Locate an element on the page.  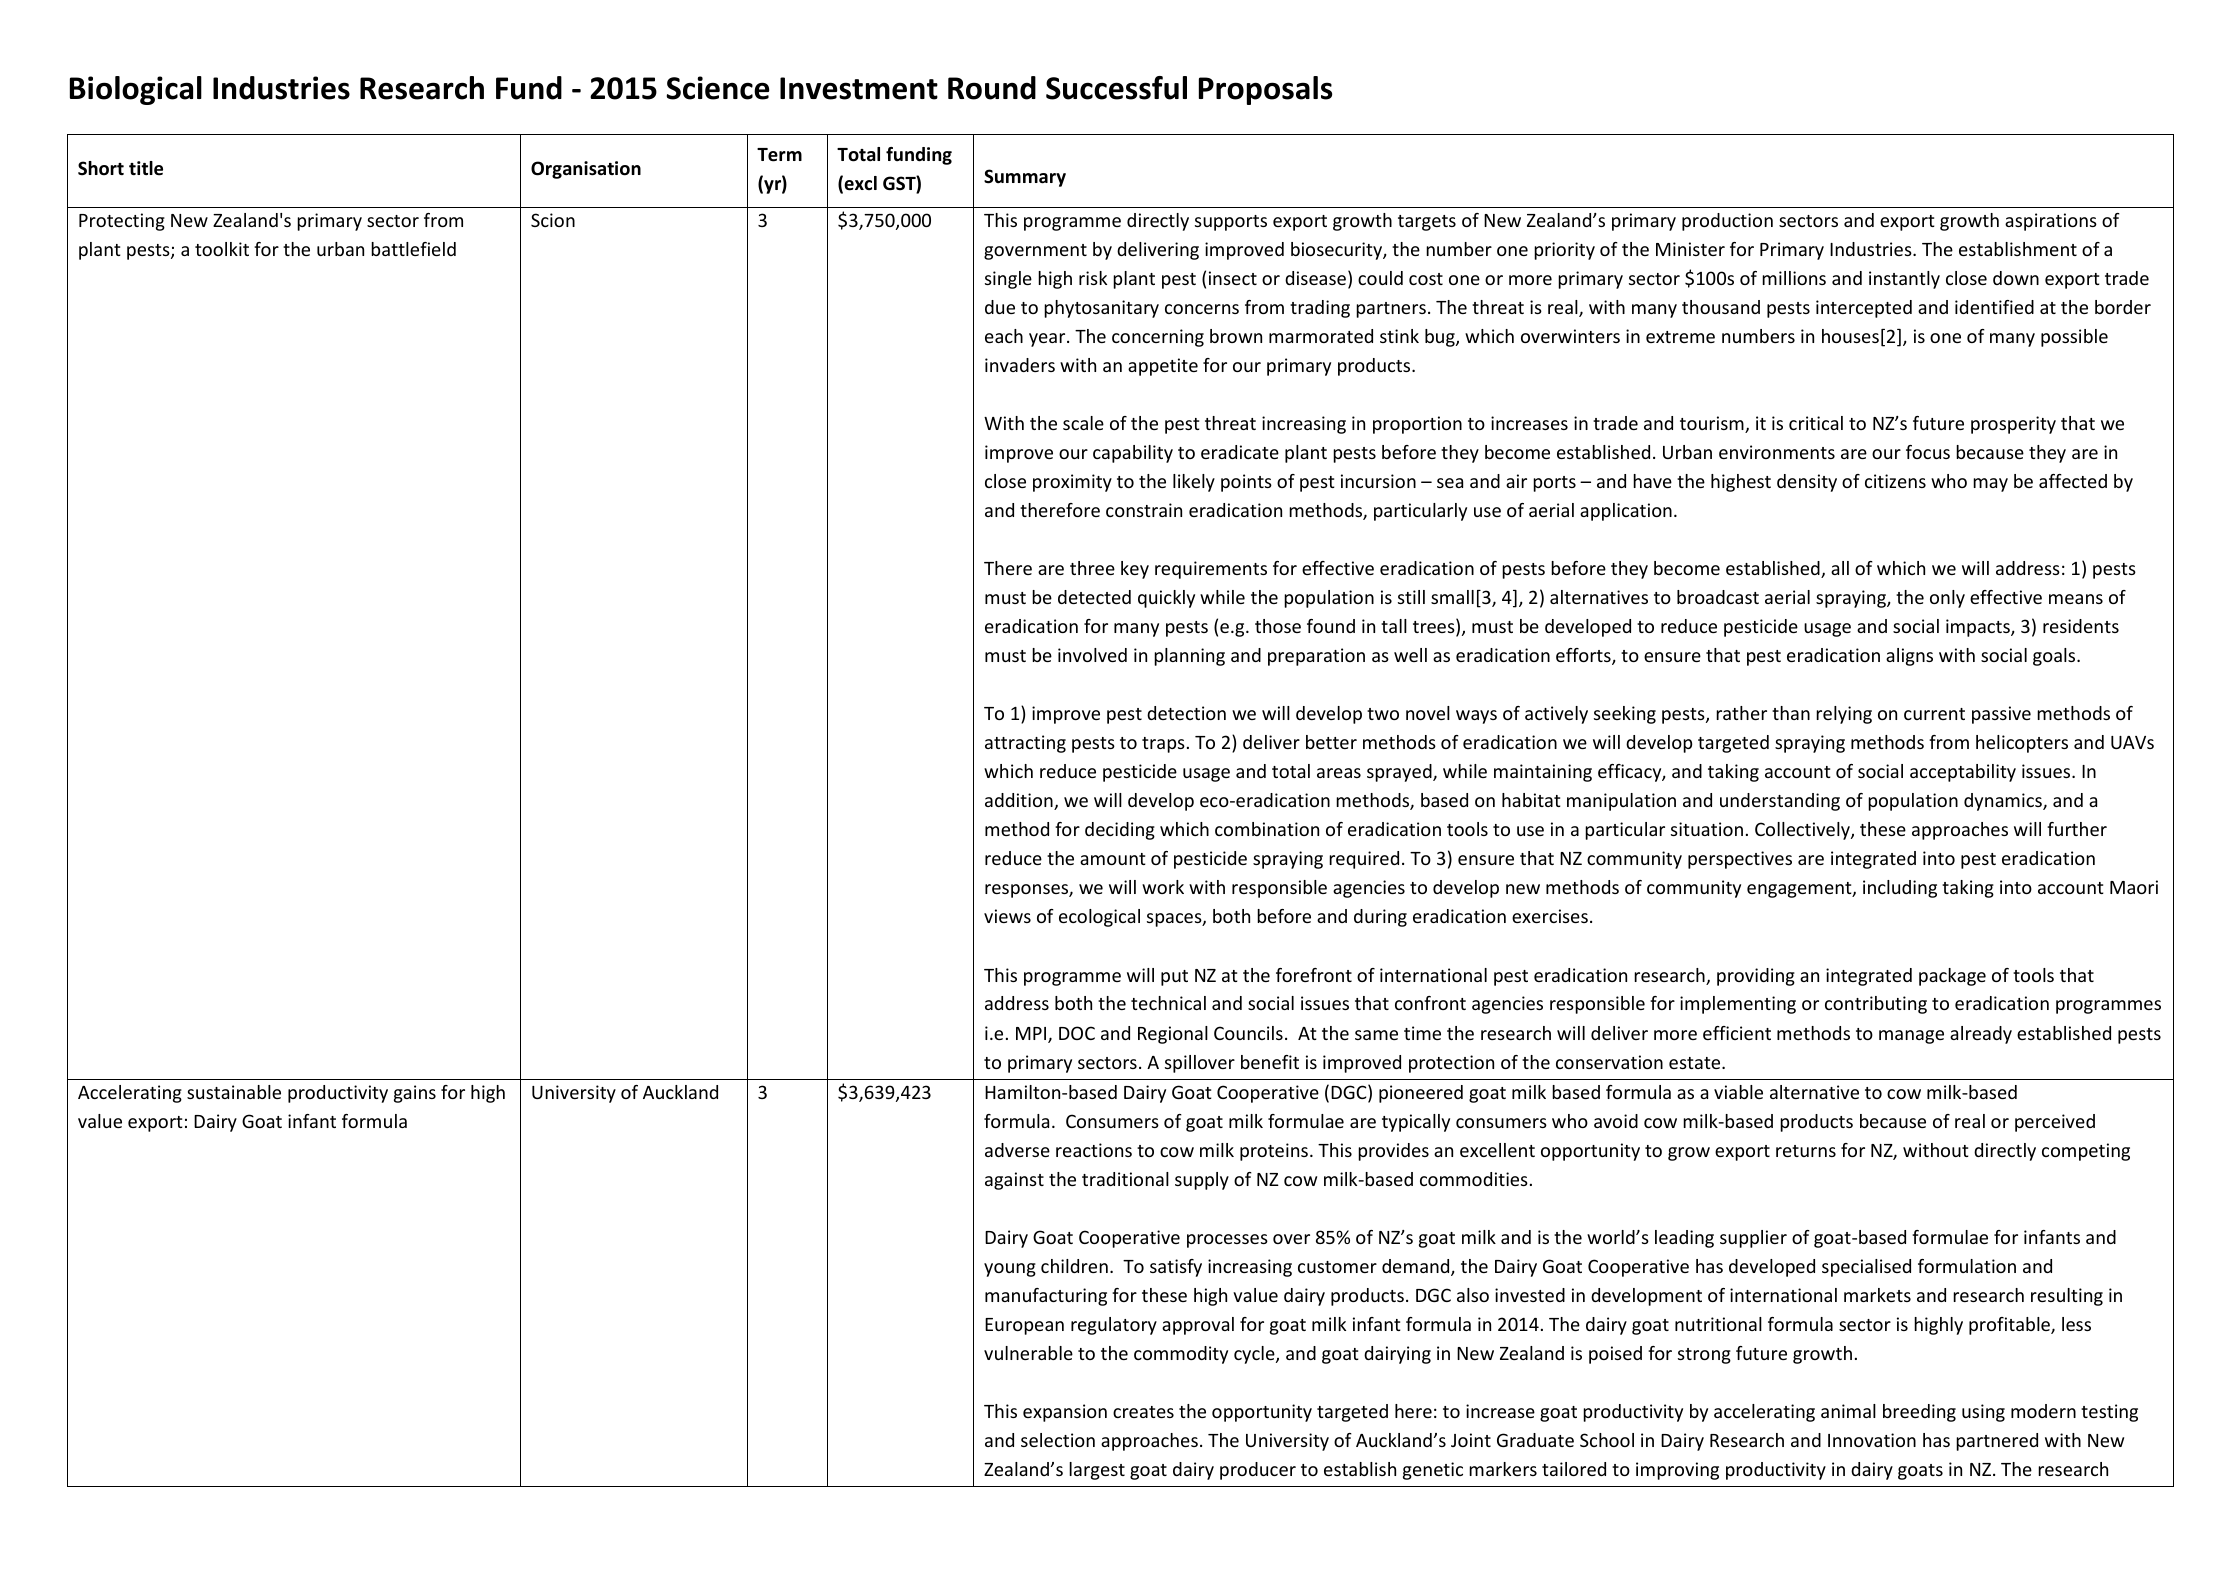
title is located at coordinates (146, 168).
